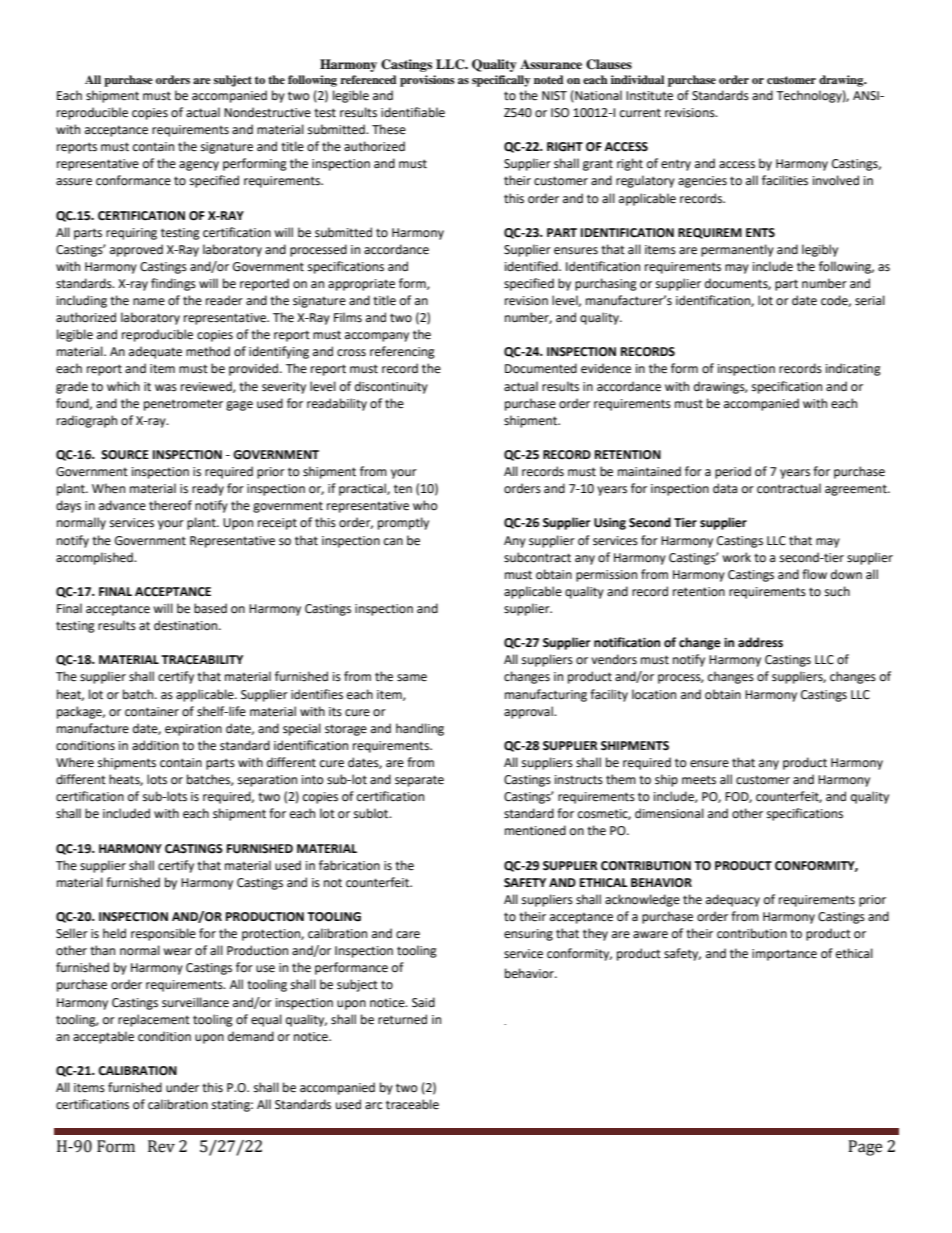 The image size is (952, 1233). What do you see at coordinates (155, 745) in the image?
I see `addition` at bounding box center [155, 745].
